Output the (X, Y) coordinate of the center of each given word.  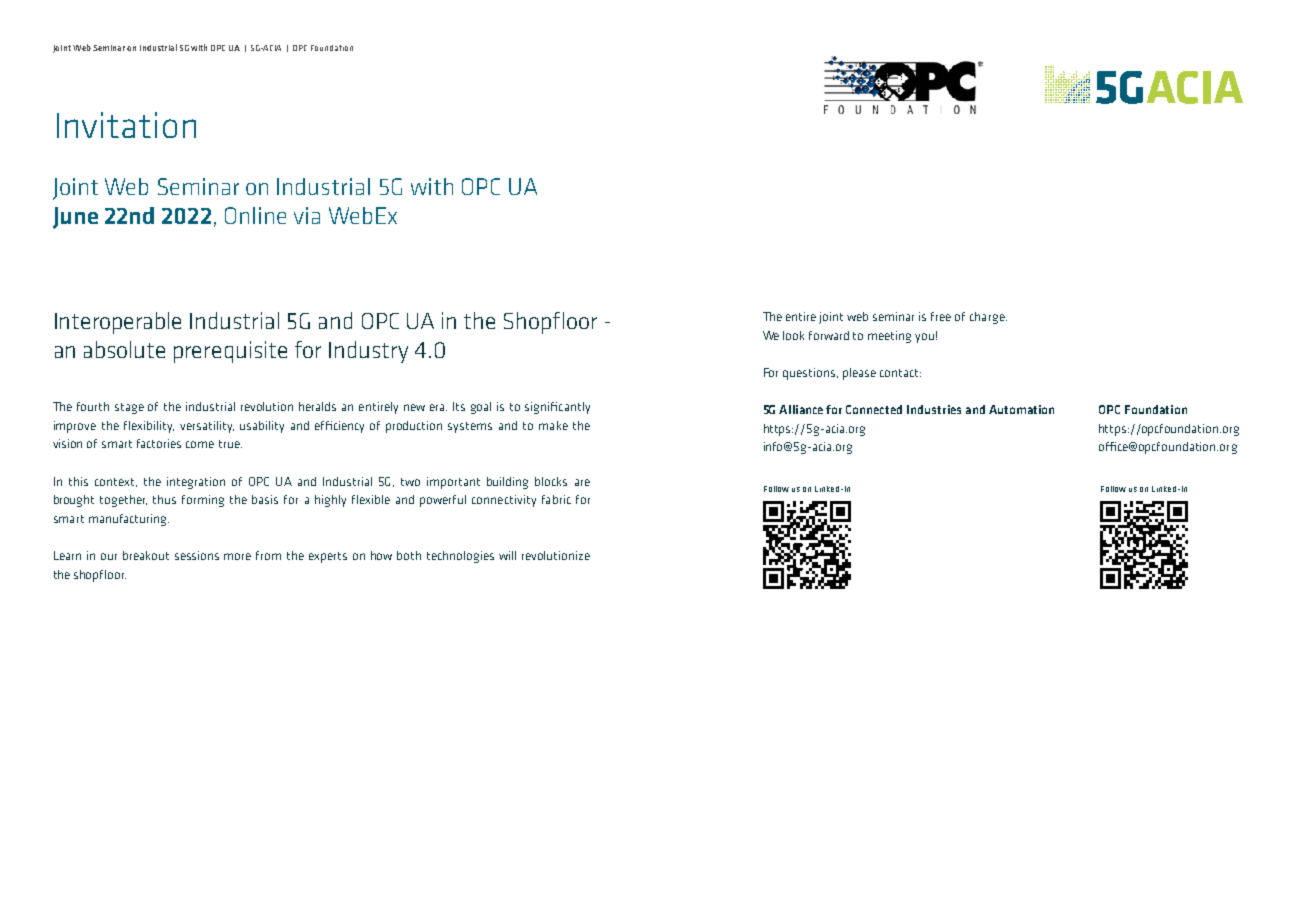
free (941, 316)
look (793, 335)
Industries (934, 409)
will (507, 555)
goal (481, 408)
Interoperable (118, 323)
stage (129, 408)
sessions (197, 555)
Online (255, 215)
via (307, 215)
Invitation (126, 125)
